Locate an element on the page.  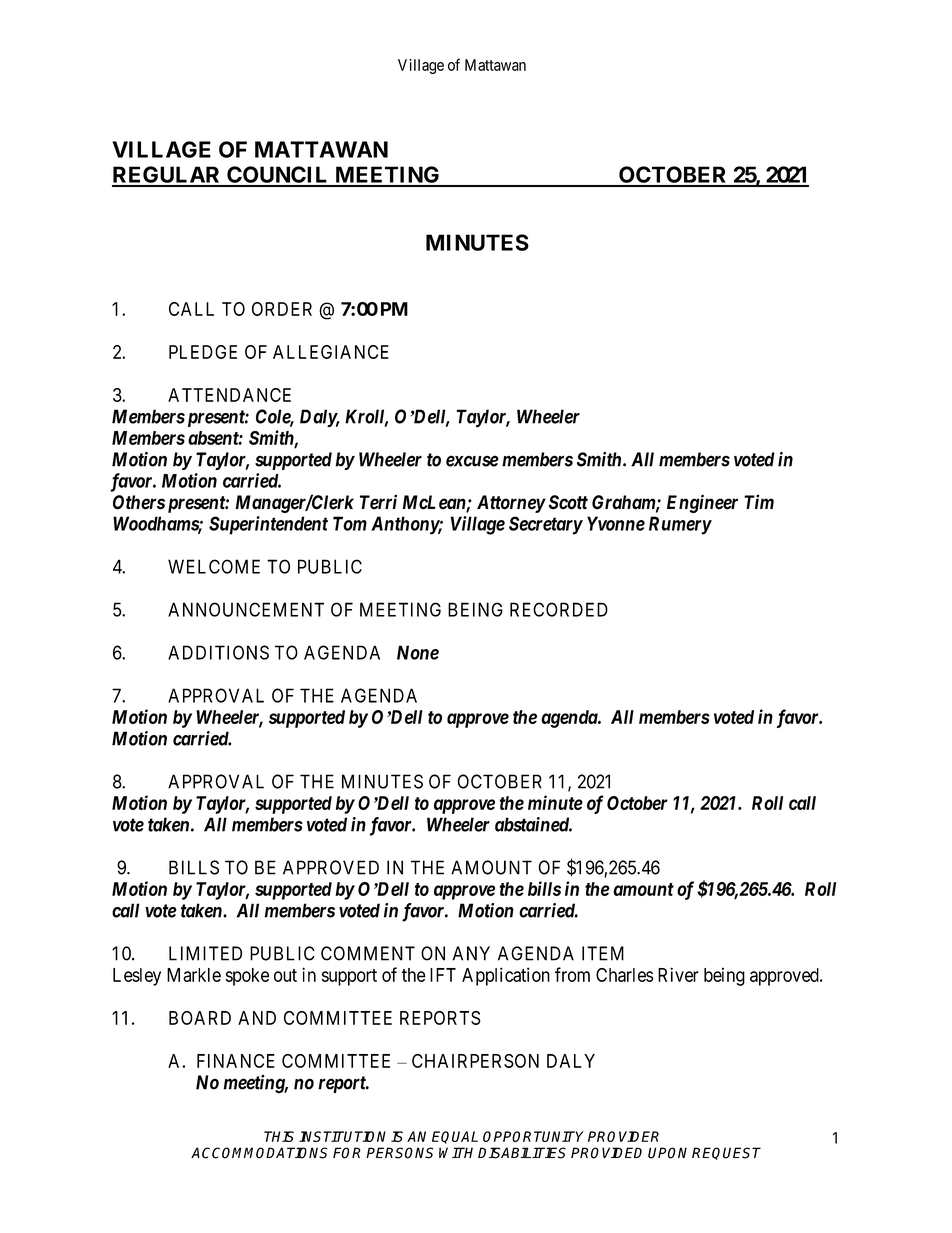
REQUEST is located at coordinates (726, 1153).
